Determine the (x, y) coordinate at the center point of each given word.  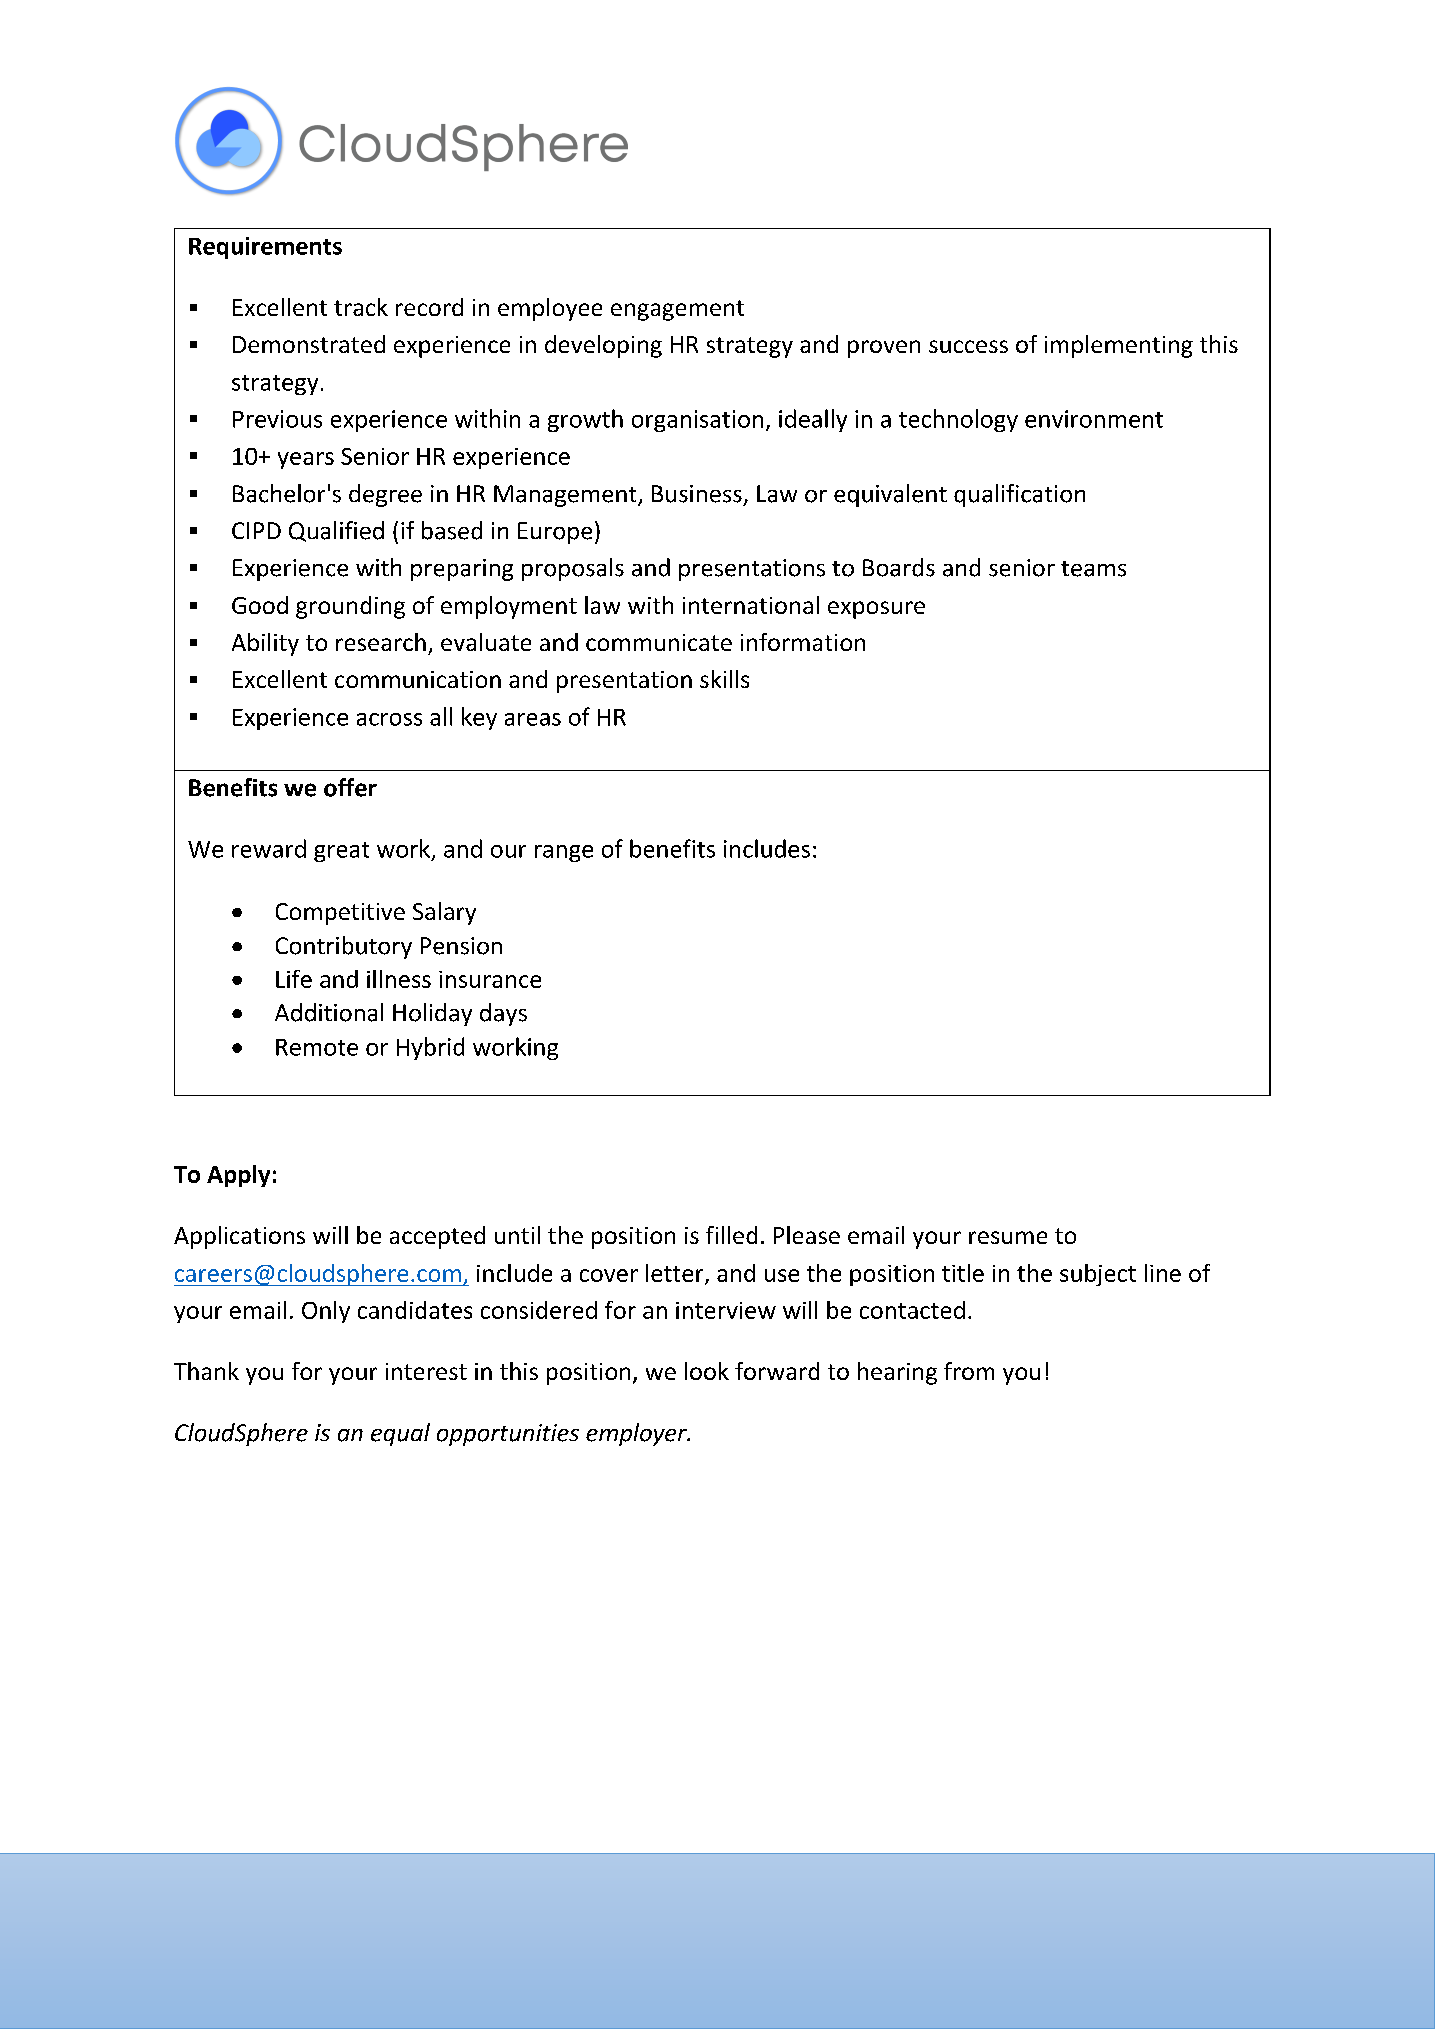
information (803, 642)
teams (1093, 569)
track (361, 307)
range (564, 853)
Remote (317, 1047)
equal (400, 1434)
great (341, 852)
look (707, 1371)
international (751, 605)
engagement (677, 310)
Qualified (336, 531)
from (969, 1371)
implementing (1119, 346)
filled (731, 1235)
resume (1008, 1237)
